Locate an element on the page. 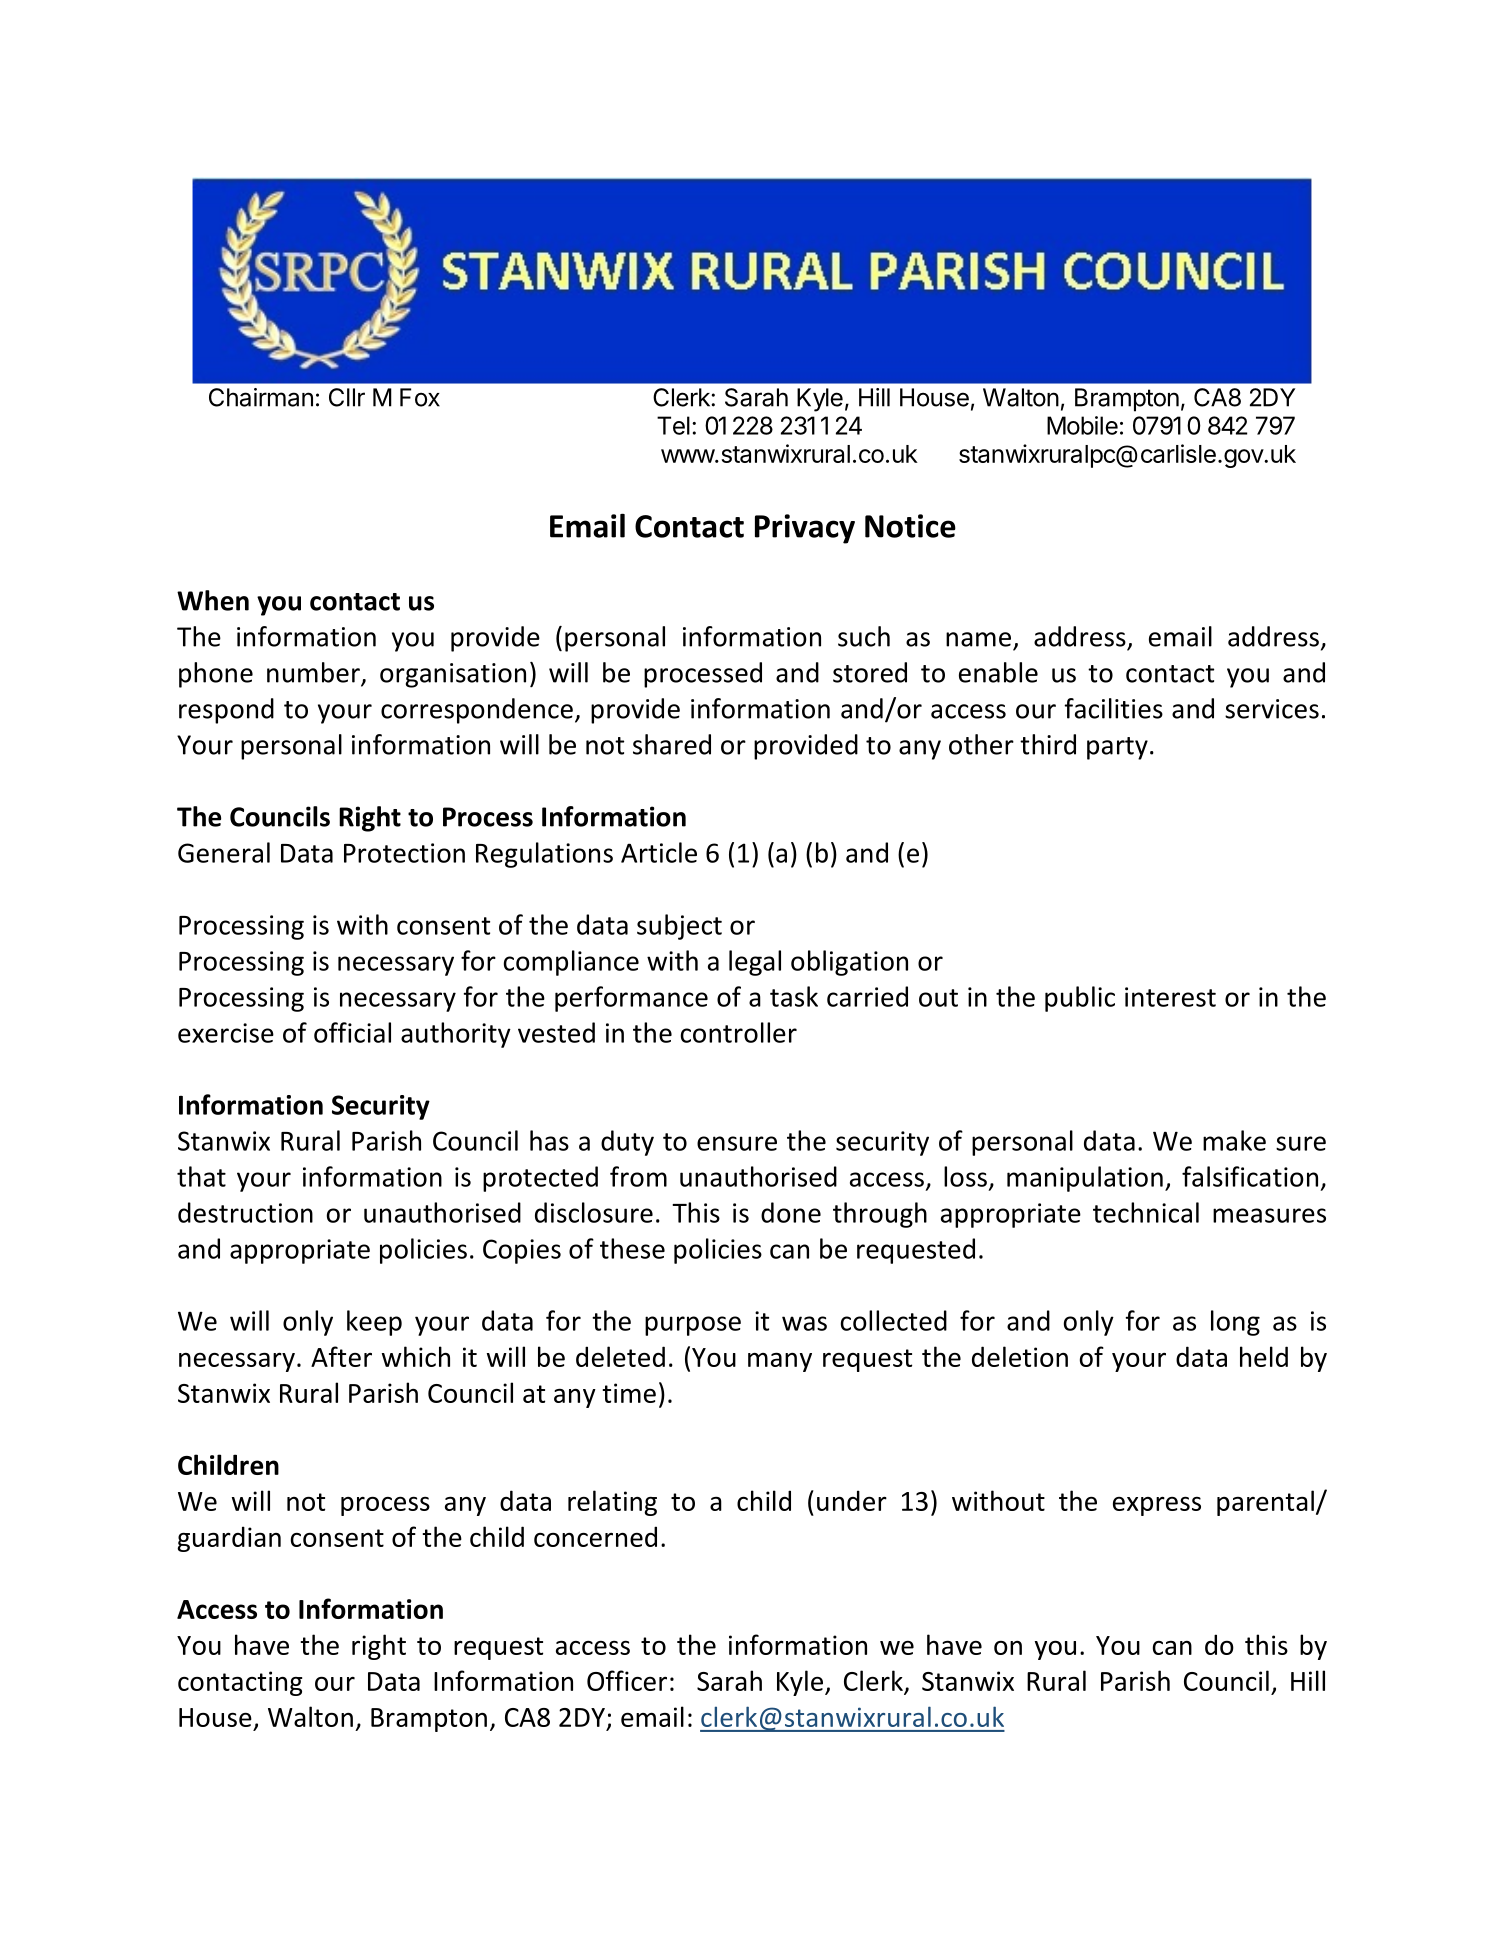 This image has width=1504, height=1947. Officer is located at coordinates (627, 1680).
